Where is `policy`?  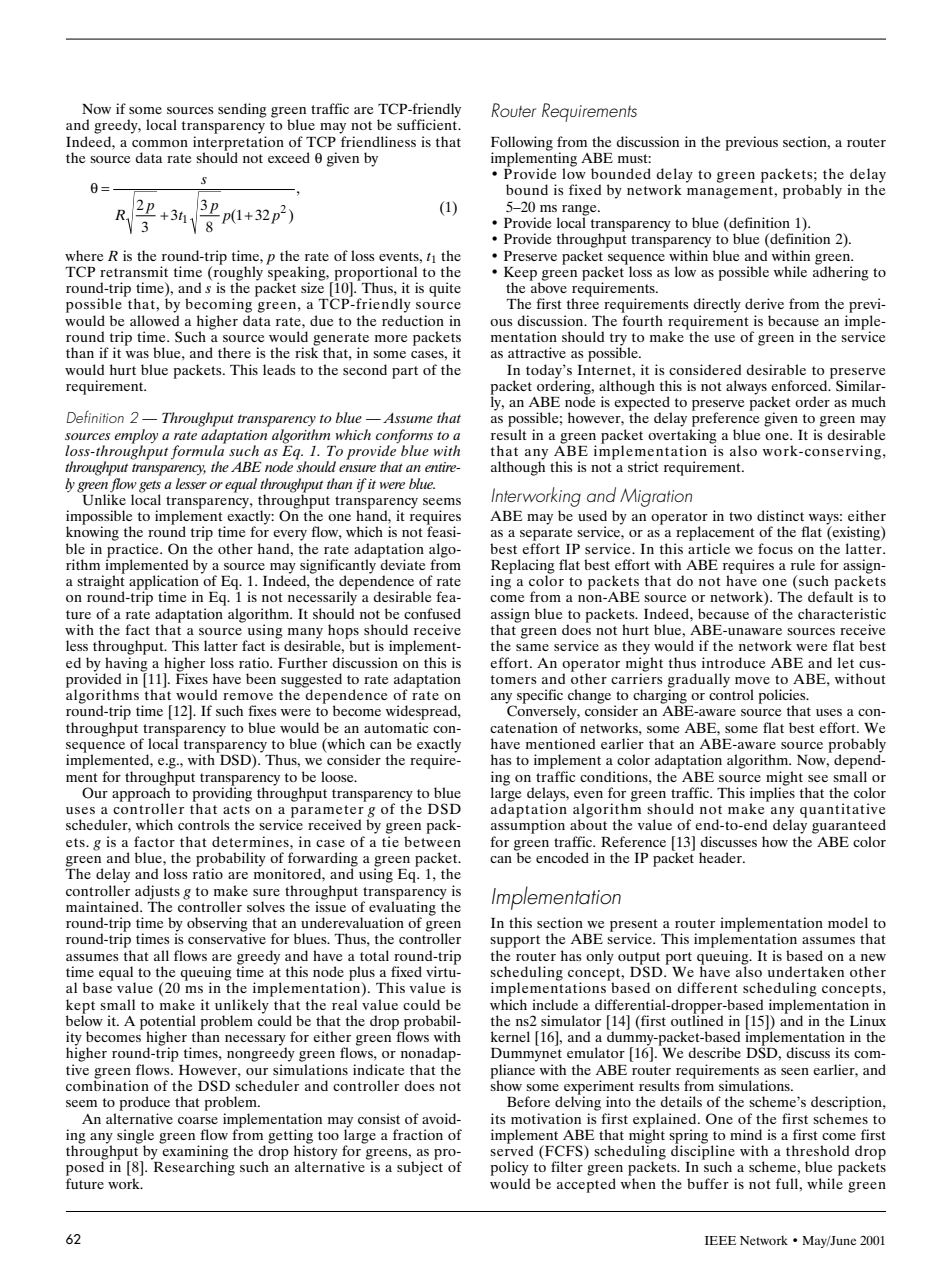 policy is located at coordinates (509, 1168).
